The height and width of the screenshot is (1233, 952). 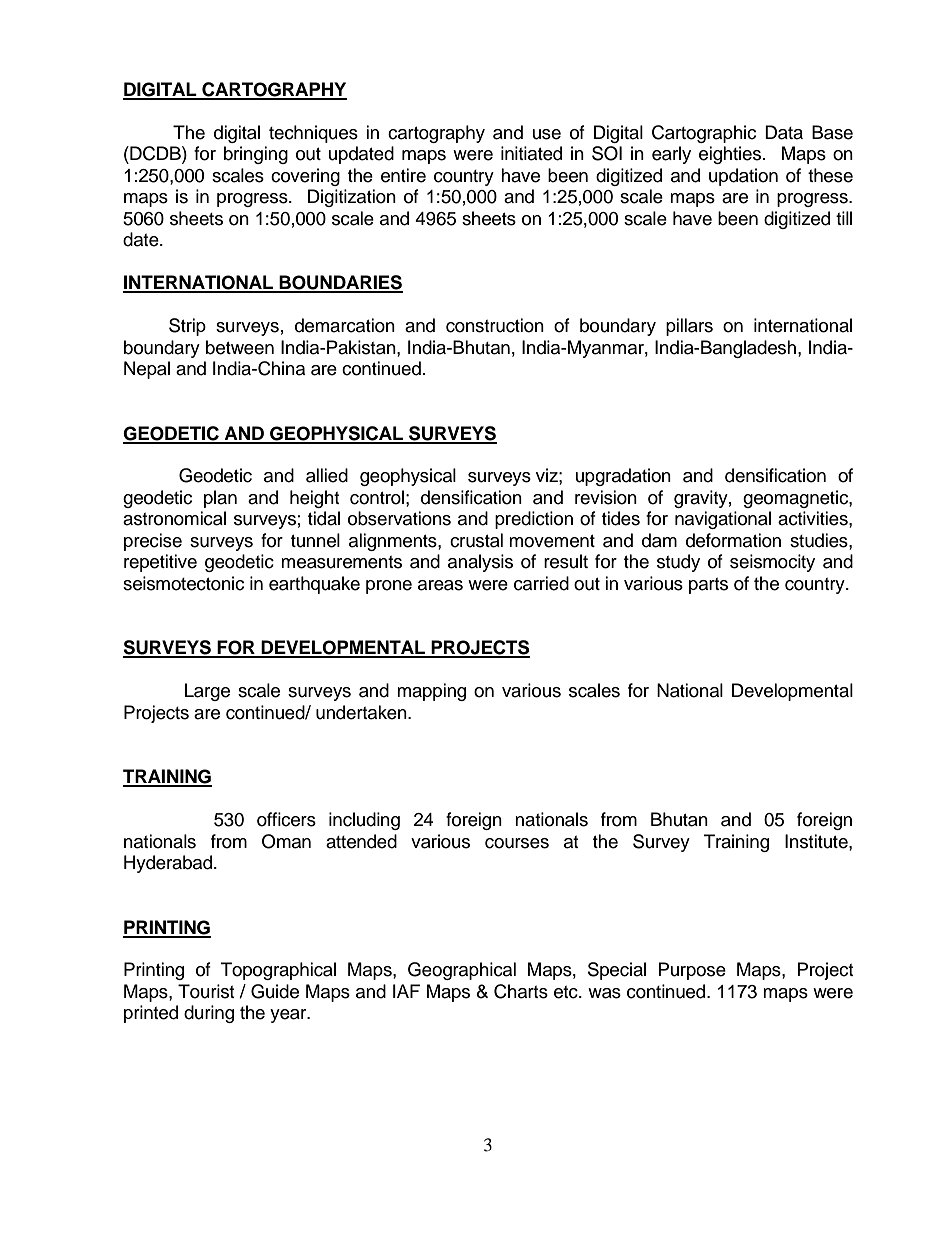 I want to click on analysis, so click(x=480, y=563).
